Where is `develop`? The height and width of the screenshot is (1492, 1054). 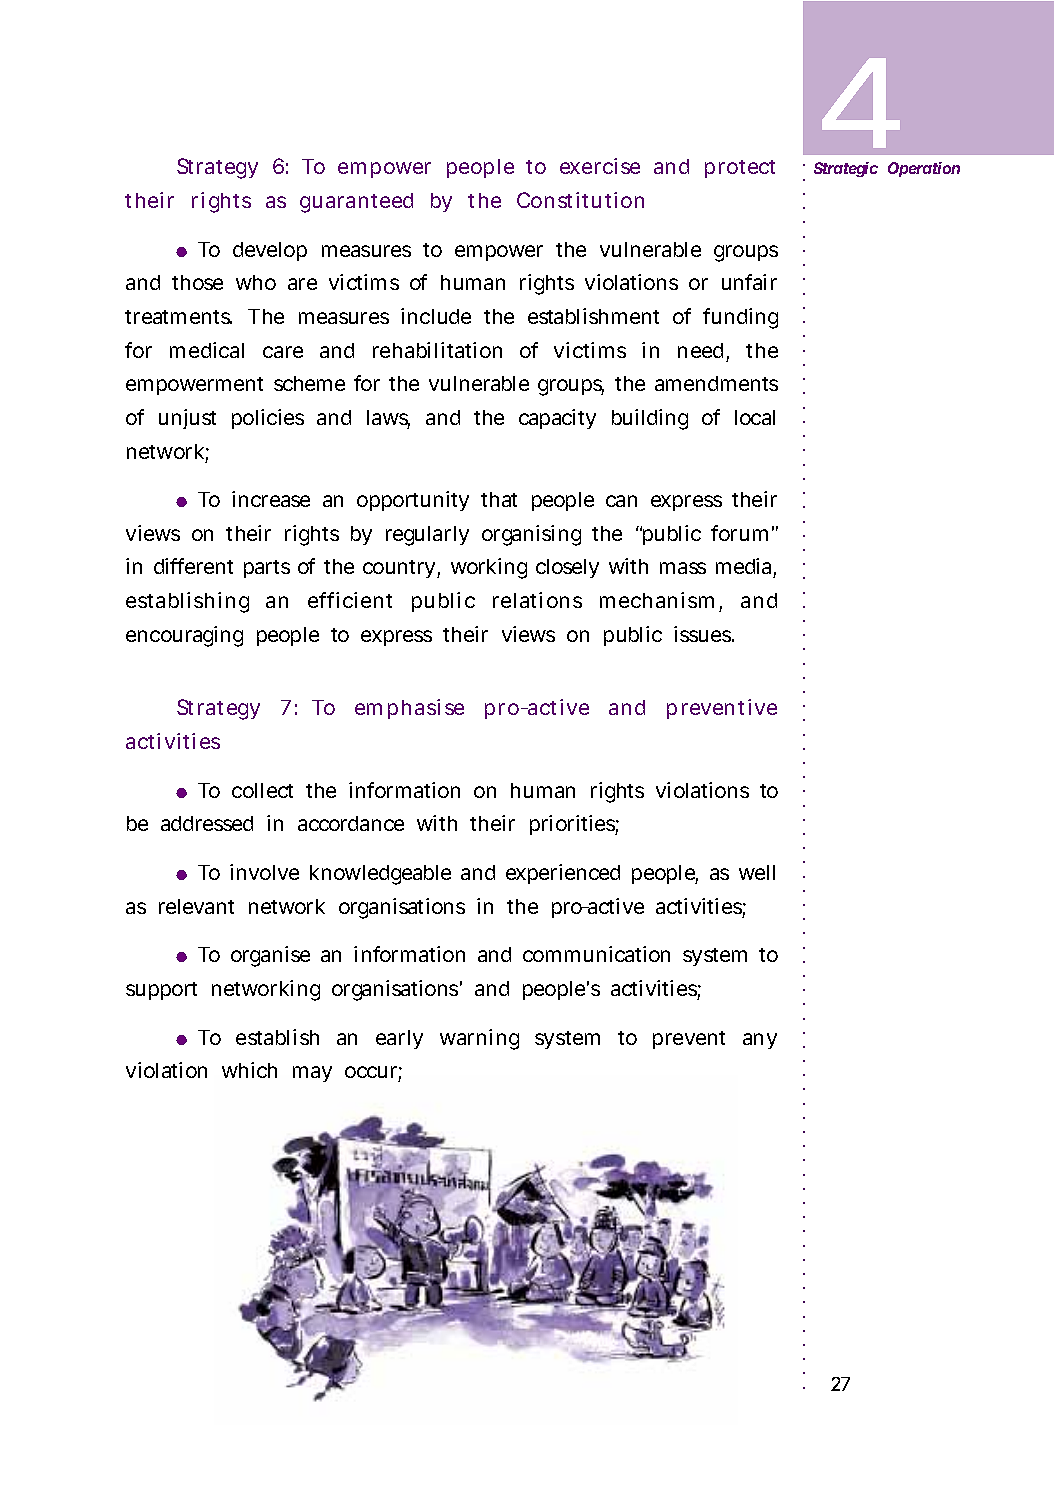 develop is located at coordinates (270, 251).
